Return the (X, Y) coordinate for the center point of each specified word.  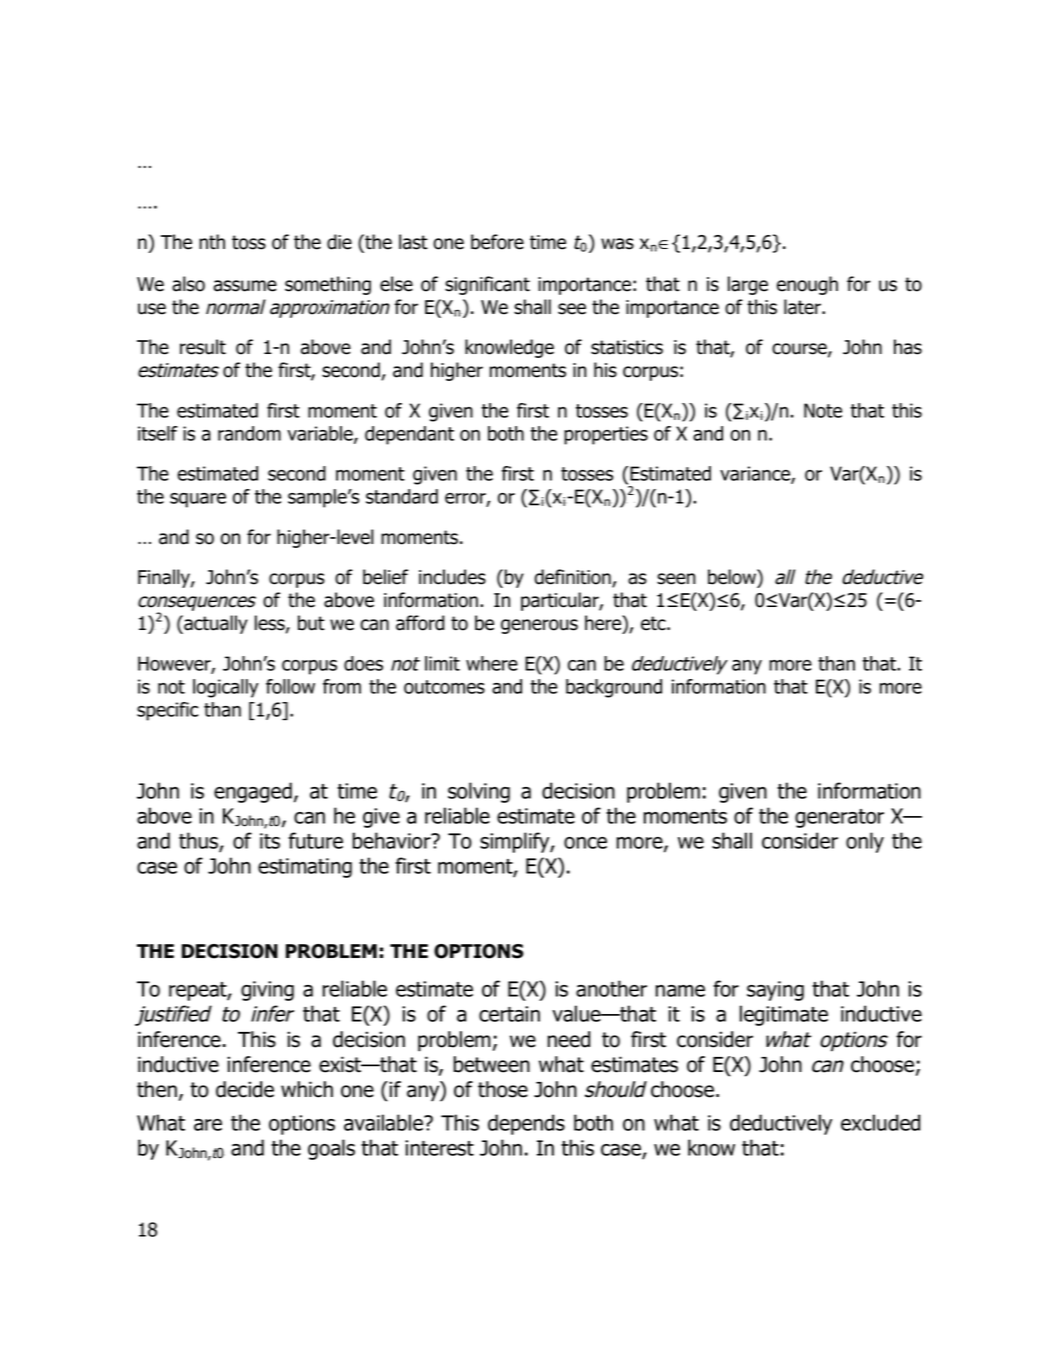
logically (226, 688)
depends (526, 1124)
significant (487, 285)
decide (245, 1089)
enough (807, 285)
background (614, 688)
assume (245, 286)
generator (839, 818)
